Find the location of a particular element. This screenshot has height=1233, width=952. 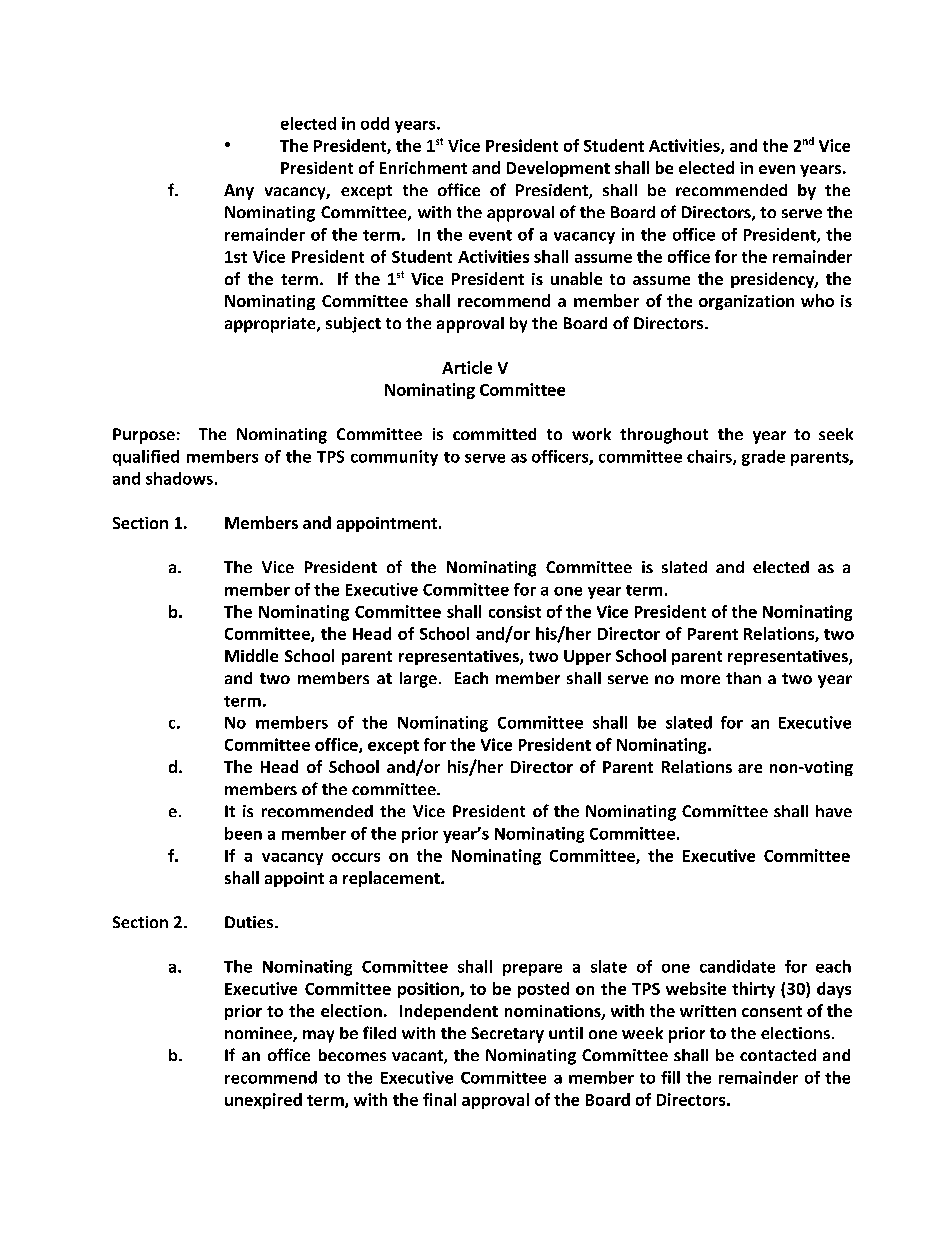

Secretary is located at coordinates (507, 1035).
